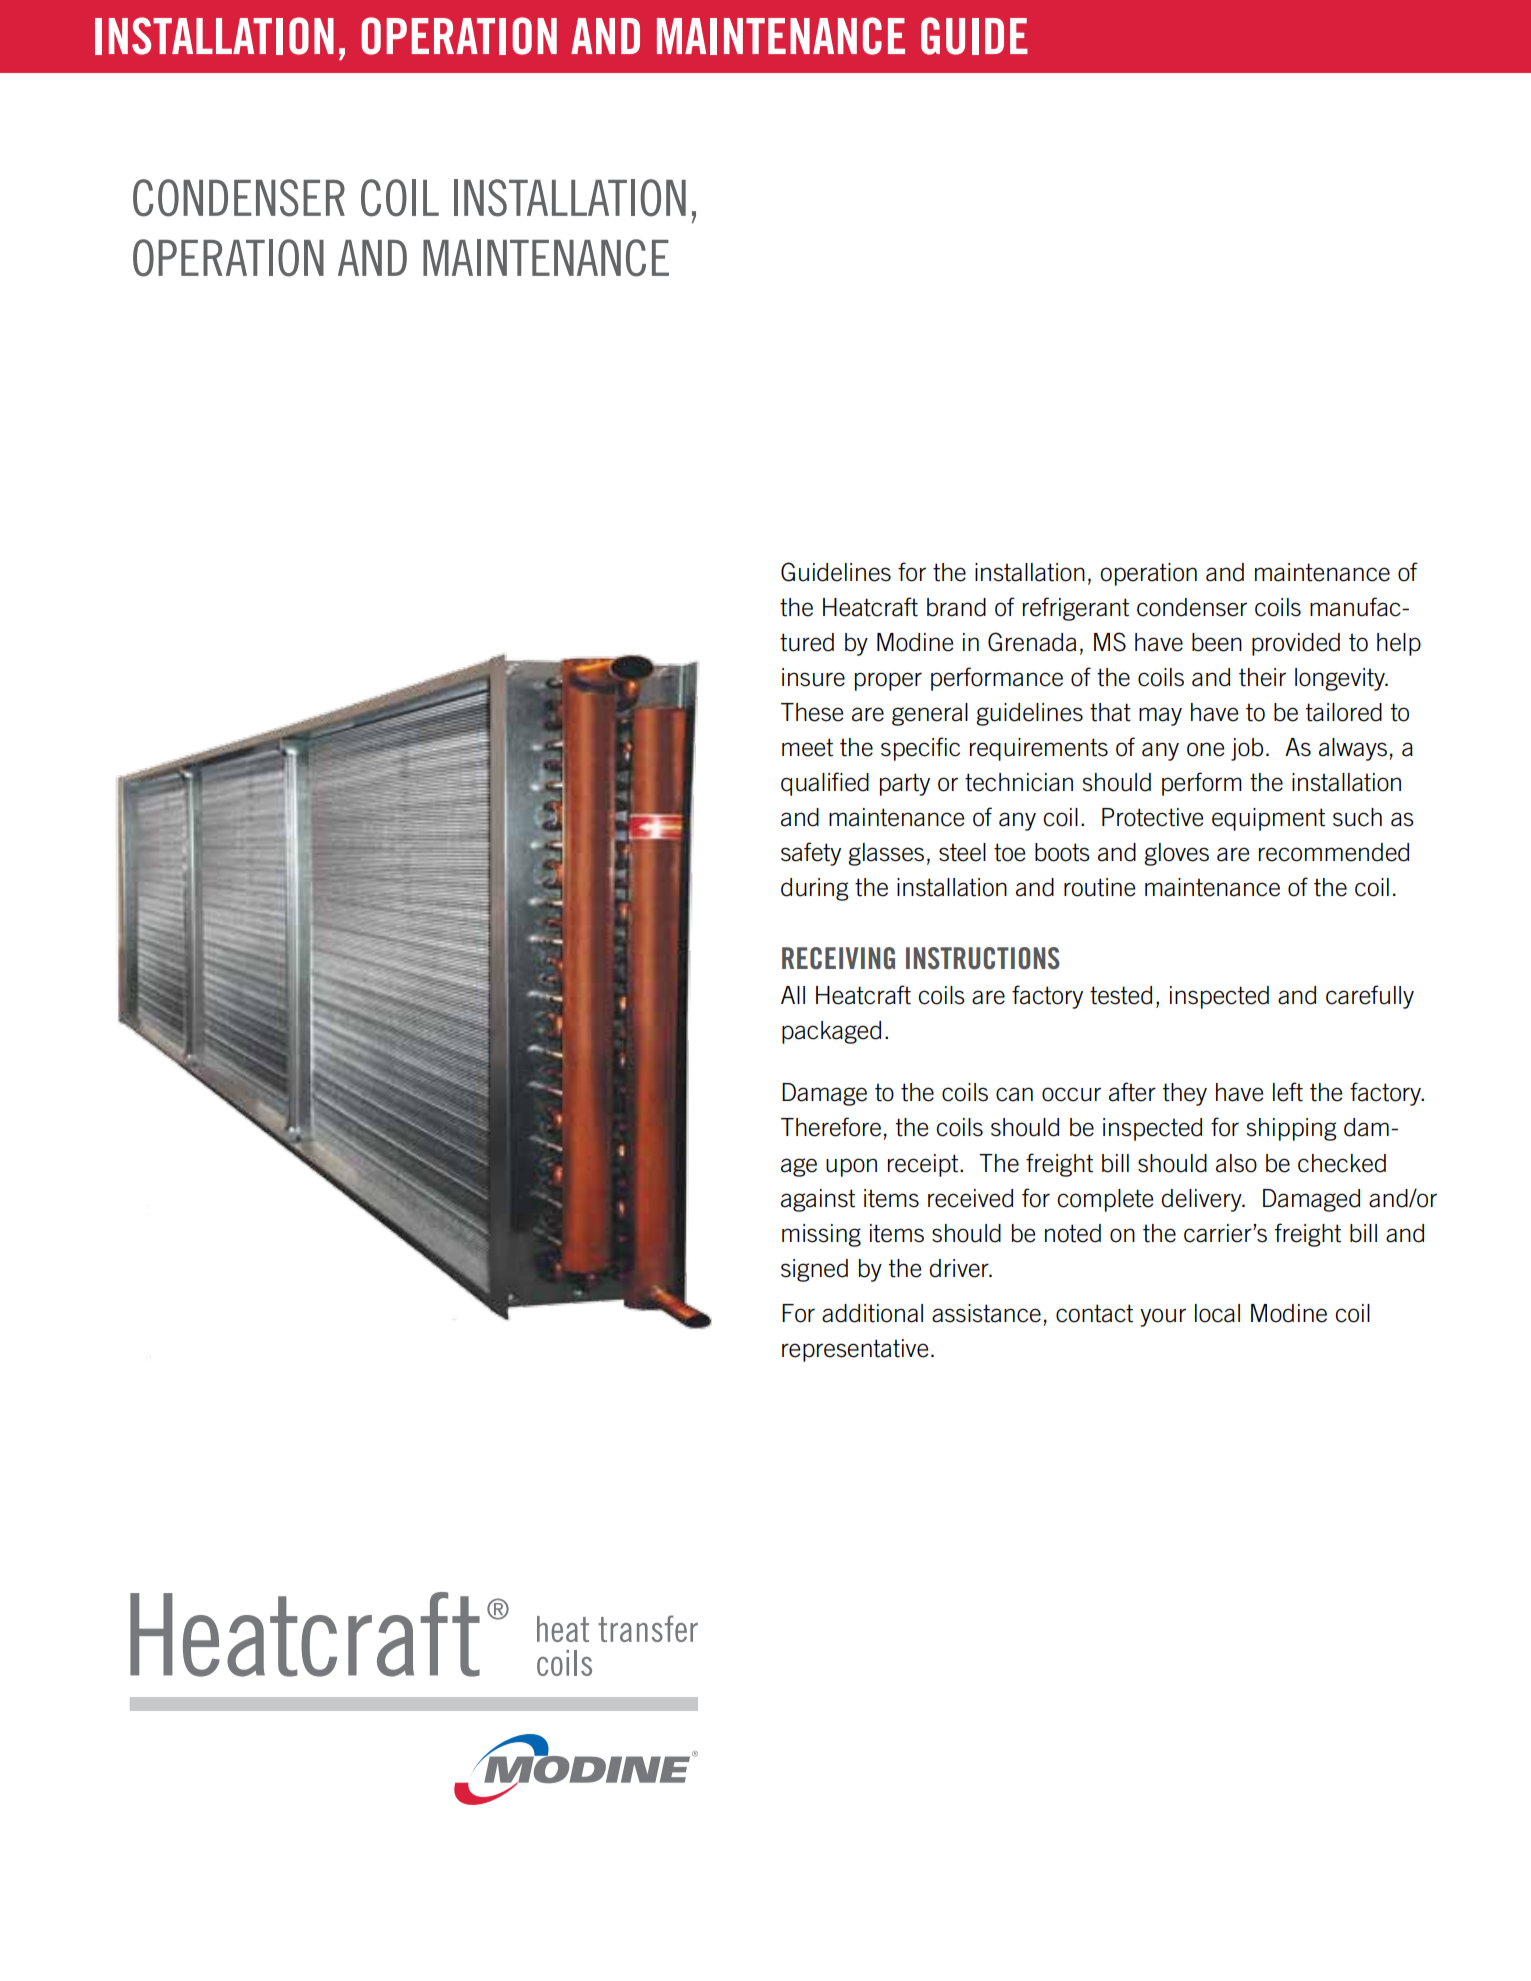 This screenshot has width=1531, height=1981. Describe the element at coordinates (905, 784) in the screenshot. I see `party` at that location.
